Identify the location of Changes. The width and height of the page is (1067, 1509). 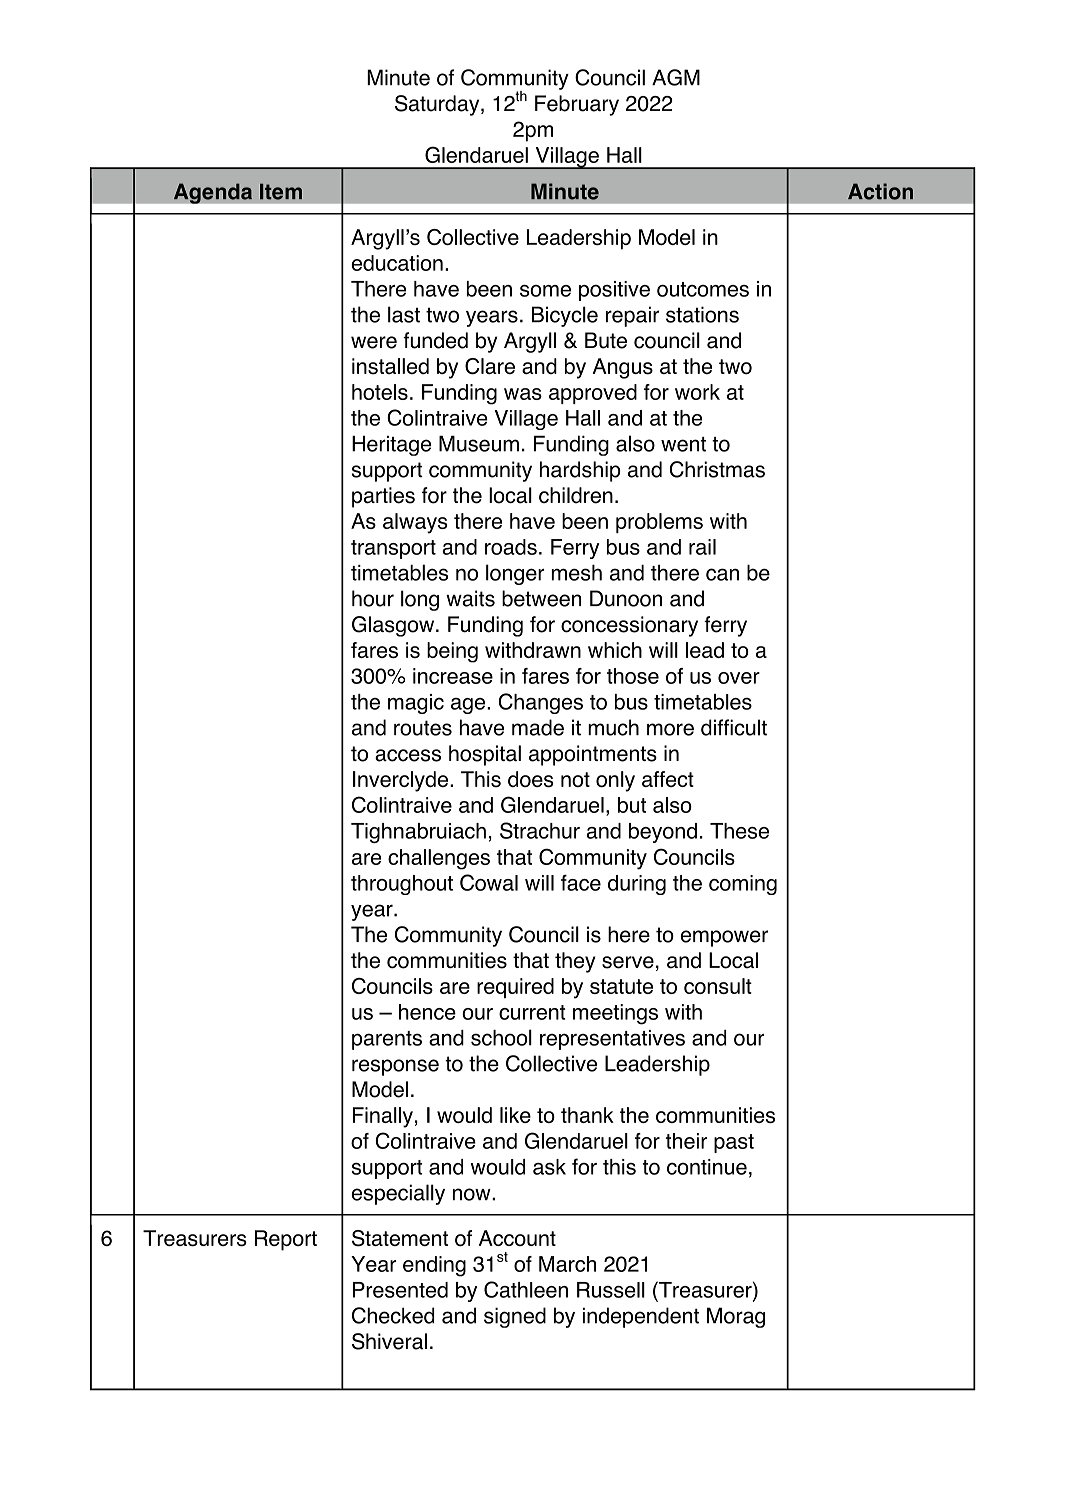
(541, 703).
